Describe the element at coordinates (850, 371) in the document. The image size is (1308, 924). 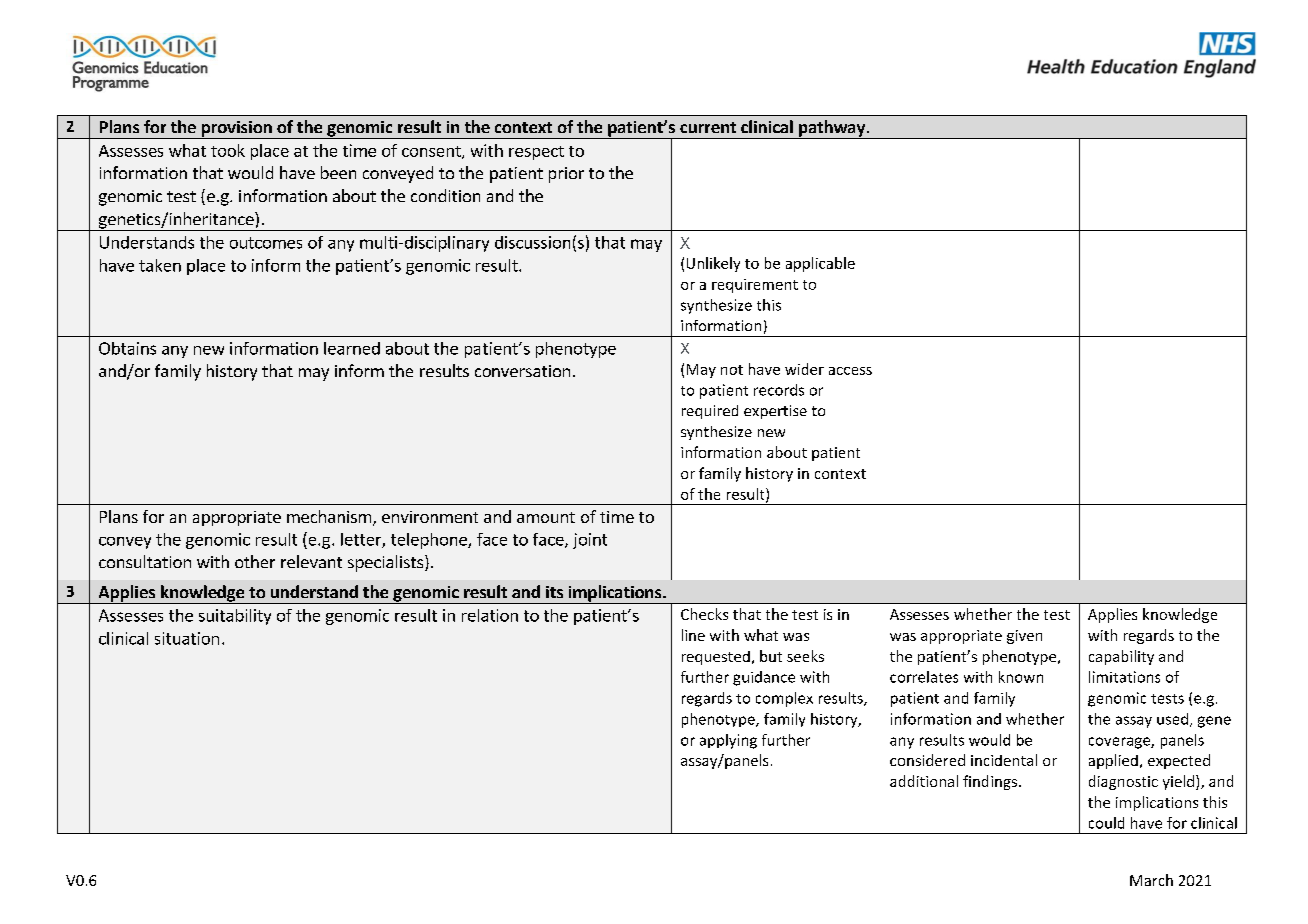
I see `access` at that location.
